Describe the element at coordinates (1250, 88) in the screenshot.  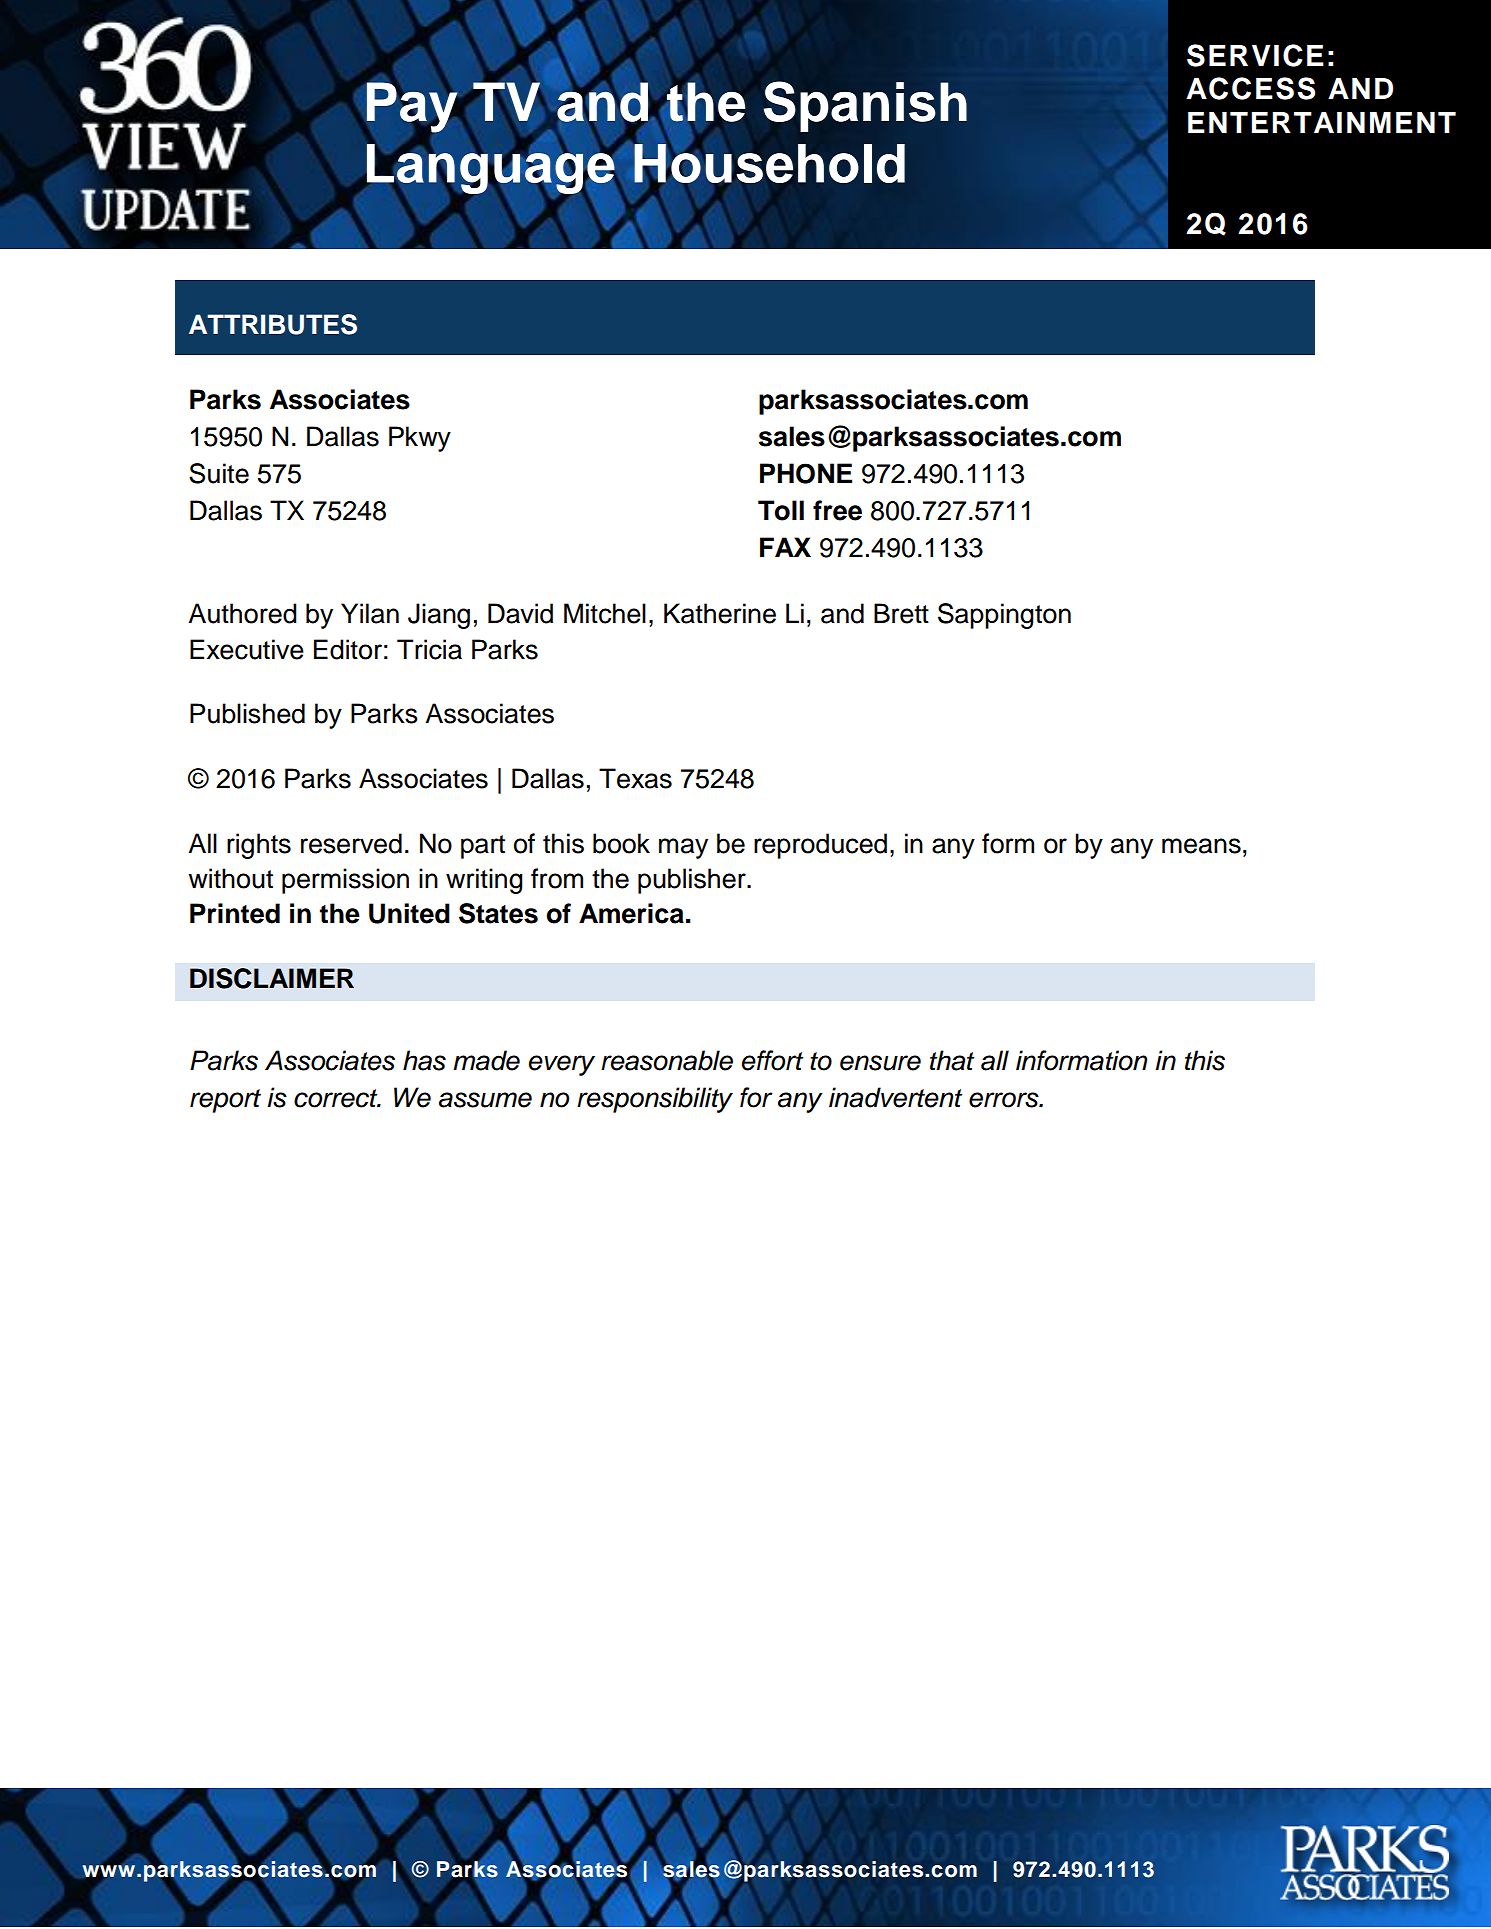
I see `ACCESS` at that location.
